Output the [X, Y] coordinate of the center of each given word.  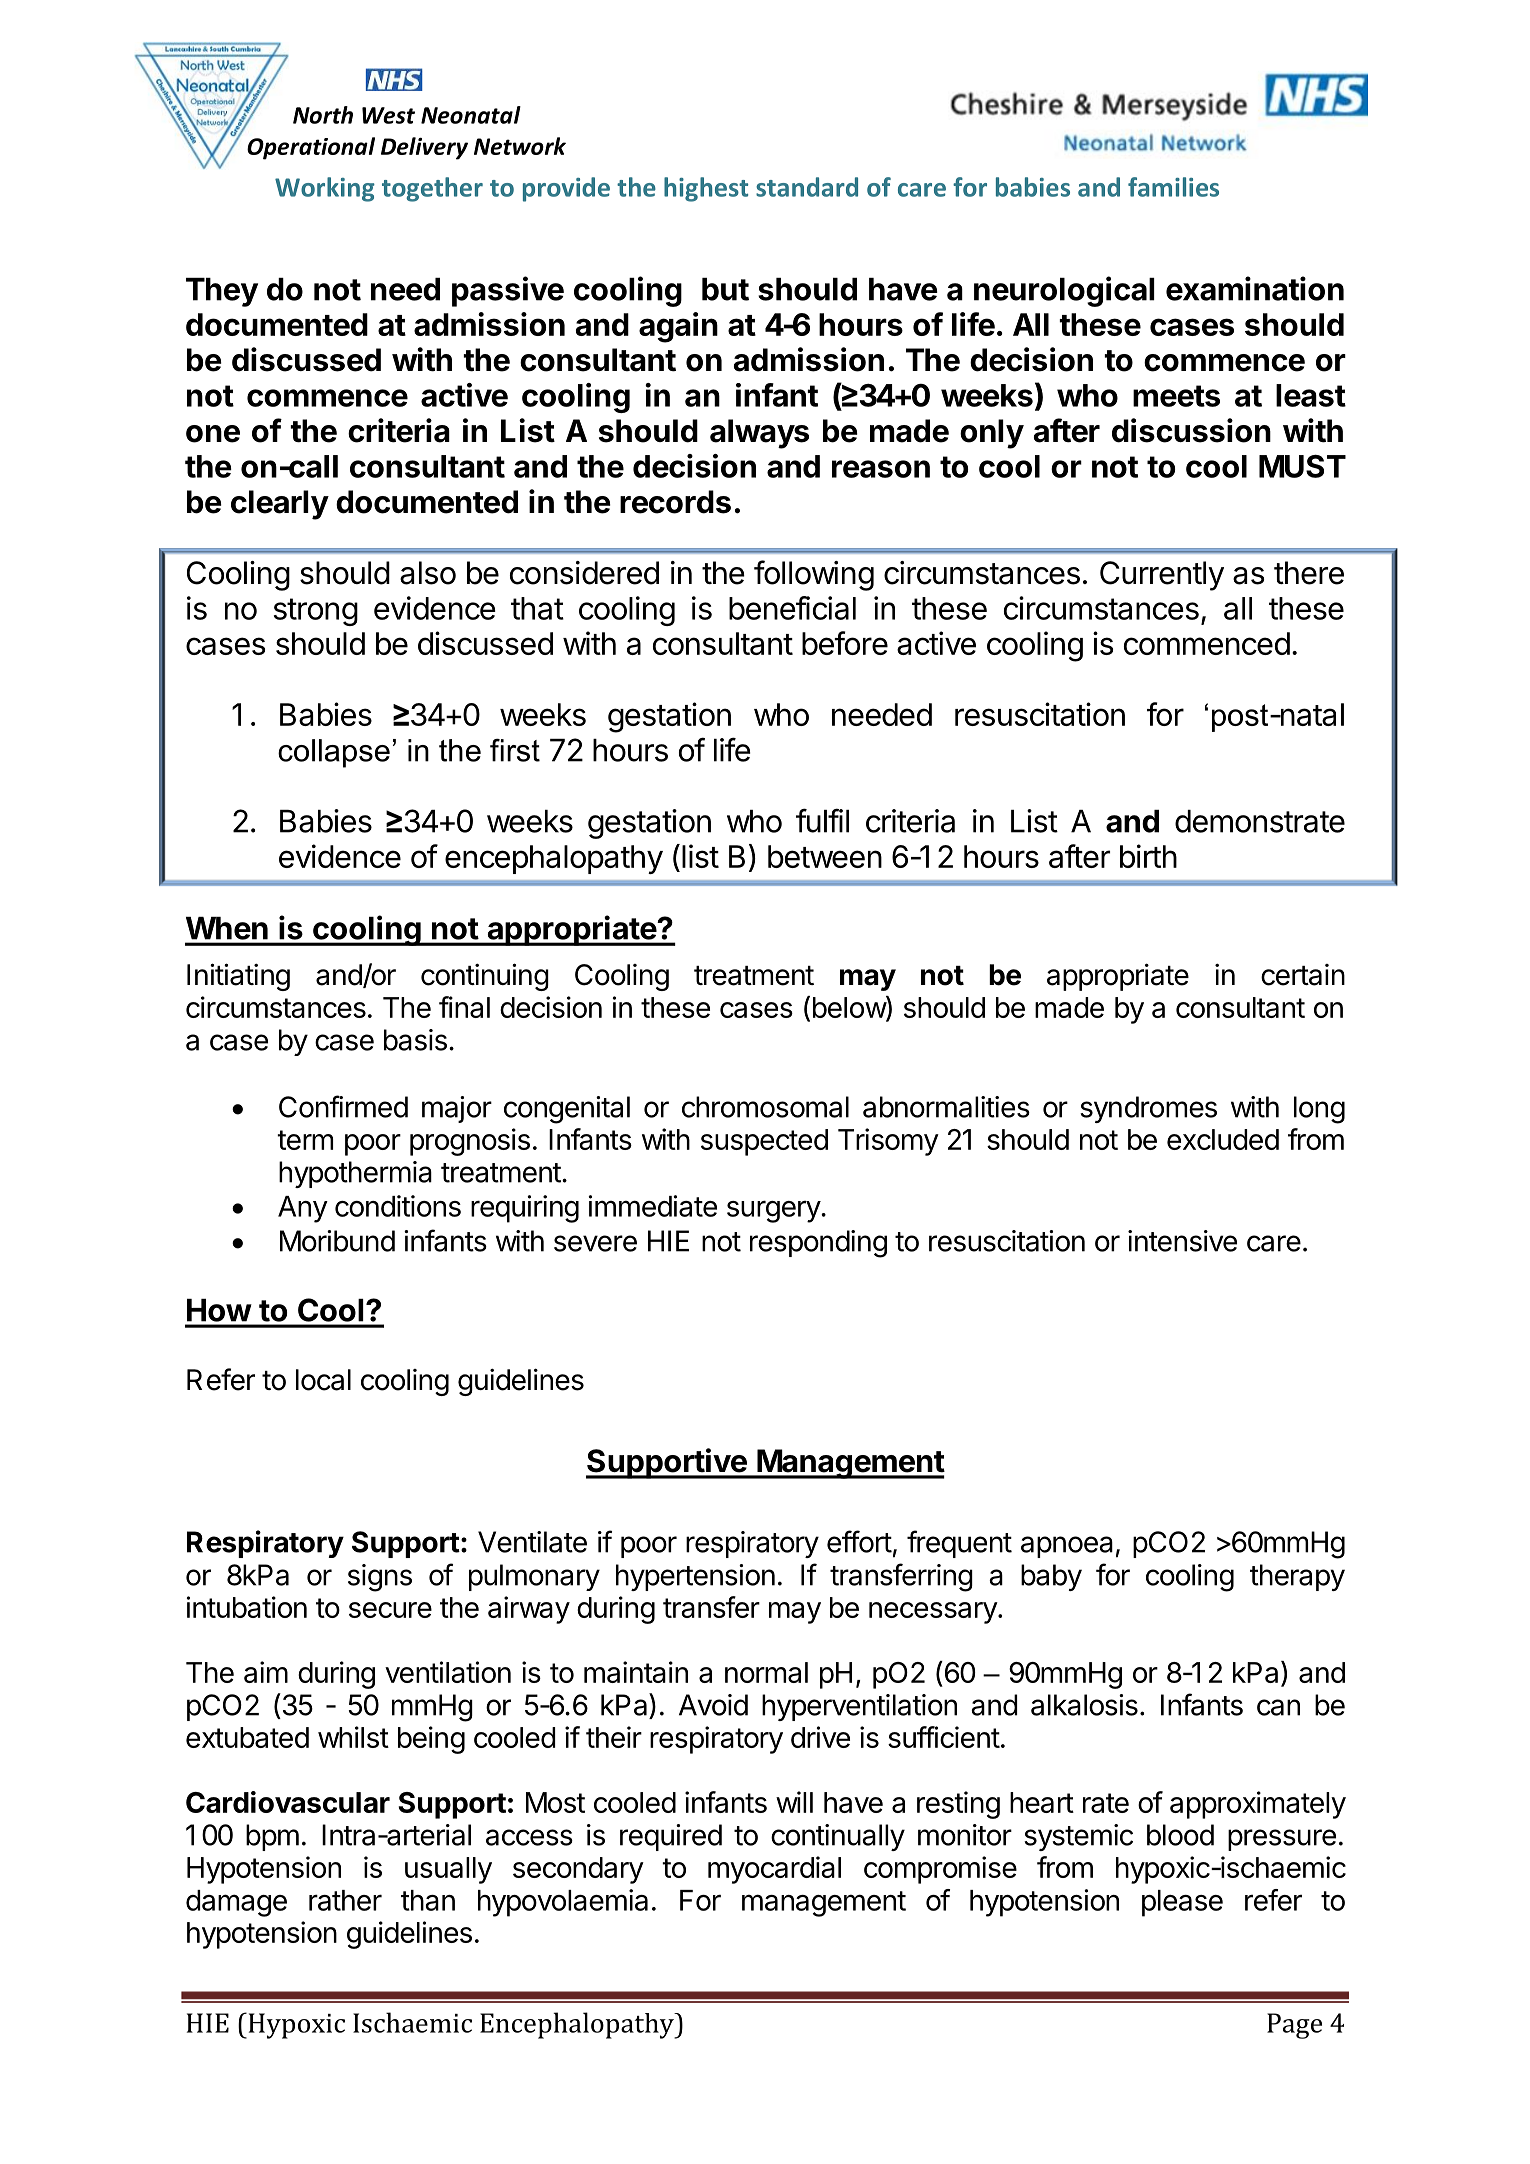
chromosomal [765, 1107]
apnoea [1067, 1547]
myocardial [774, 1870]
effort [859, 1541]
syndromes [1148, 1109]
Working [325, 189]
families [1173, 187]
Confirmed [343, 1106]
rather [345, 1900]
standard [807, 187]
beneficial [792, 608]
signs [380, 1578]
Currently [1162, 576]
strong [316, 612]
